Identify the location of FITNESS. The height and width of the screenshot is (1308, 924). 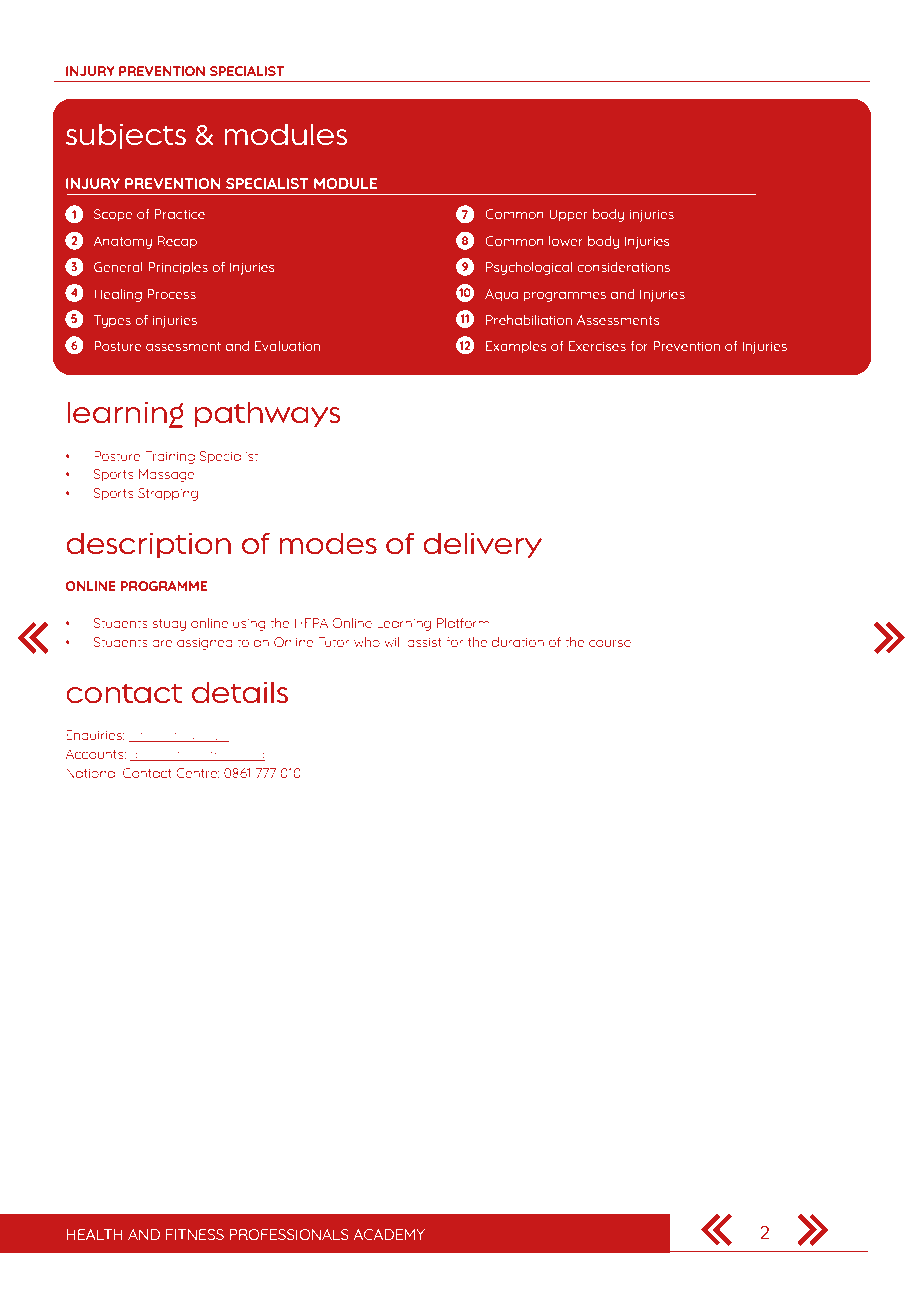
(195, 1234).
